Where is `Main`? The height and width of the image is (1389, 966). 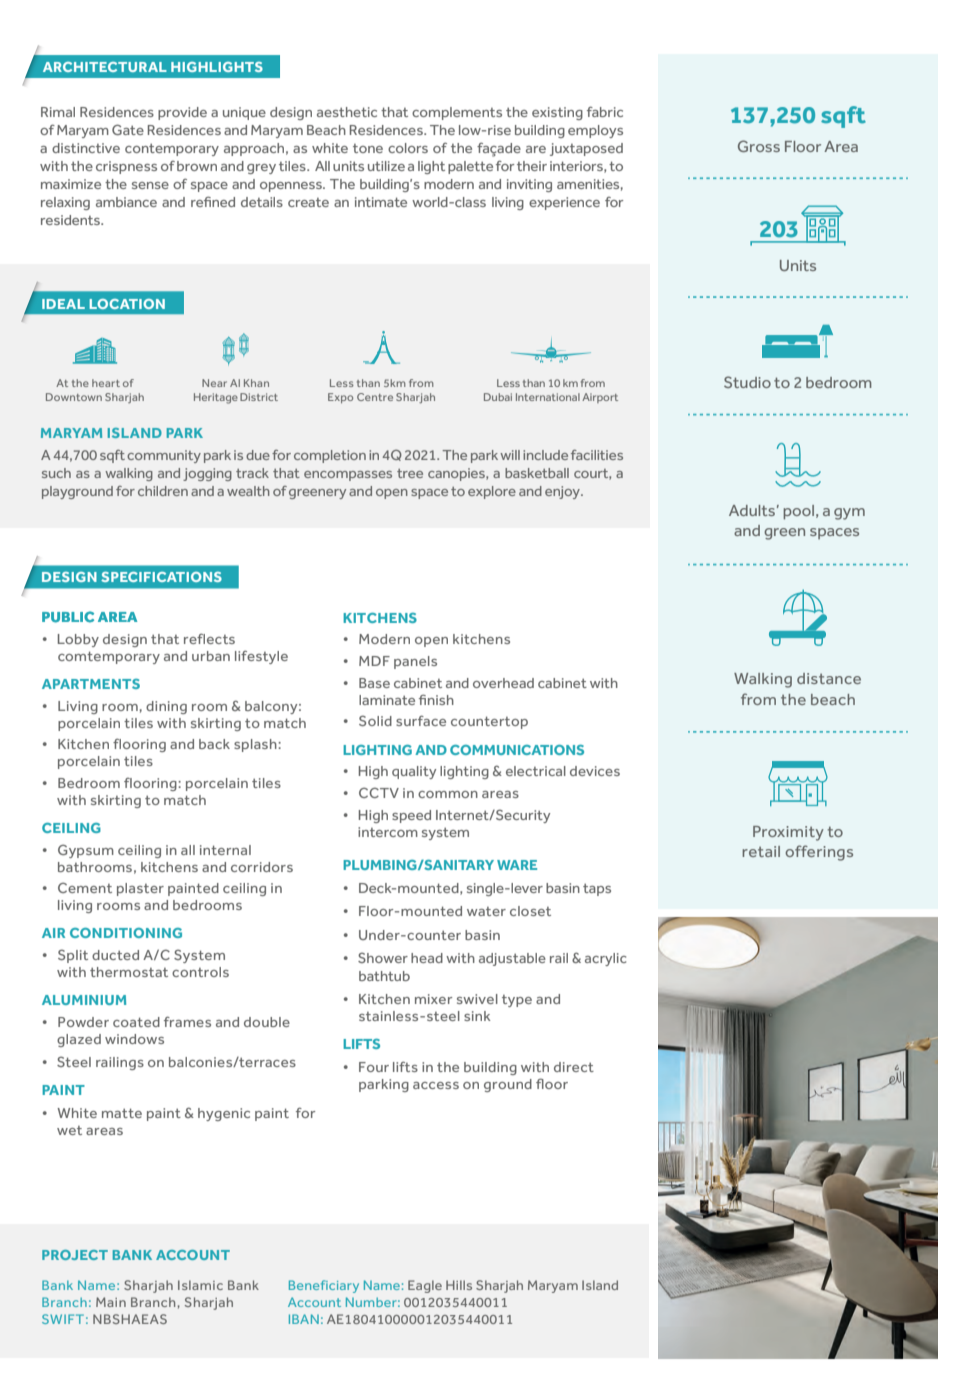 Main is located at coordinates (111, 1302).
